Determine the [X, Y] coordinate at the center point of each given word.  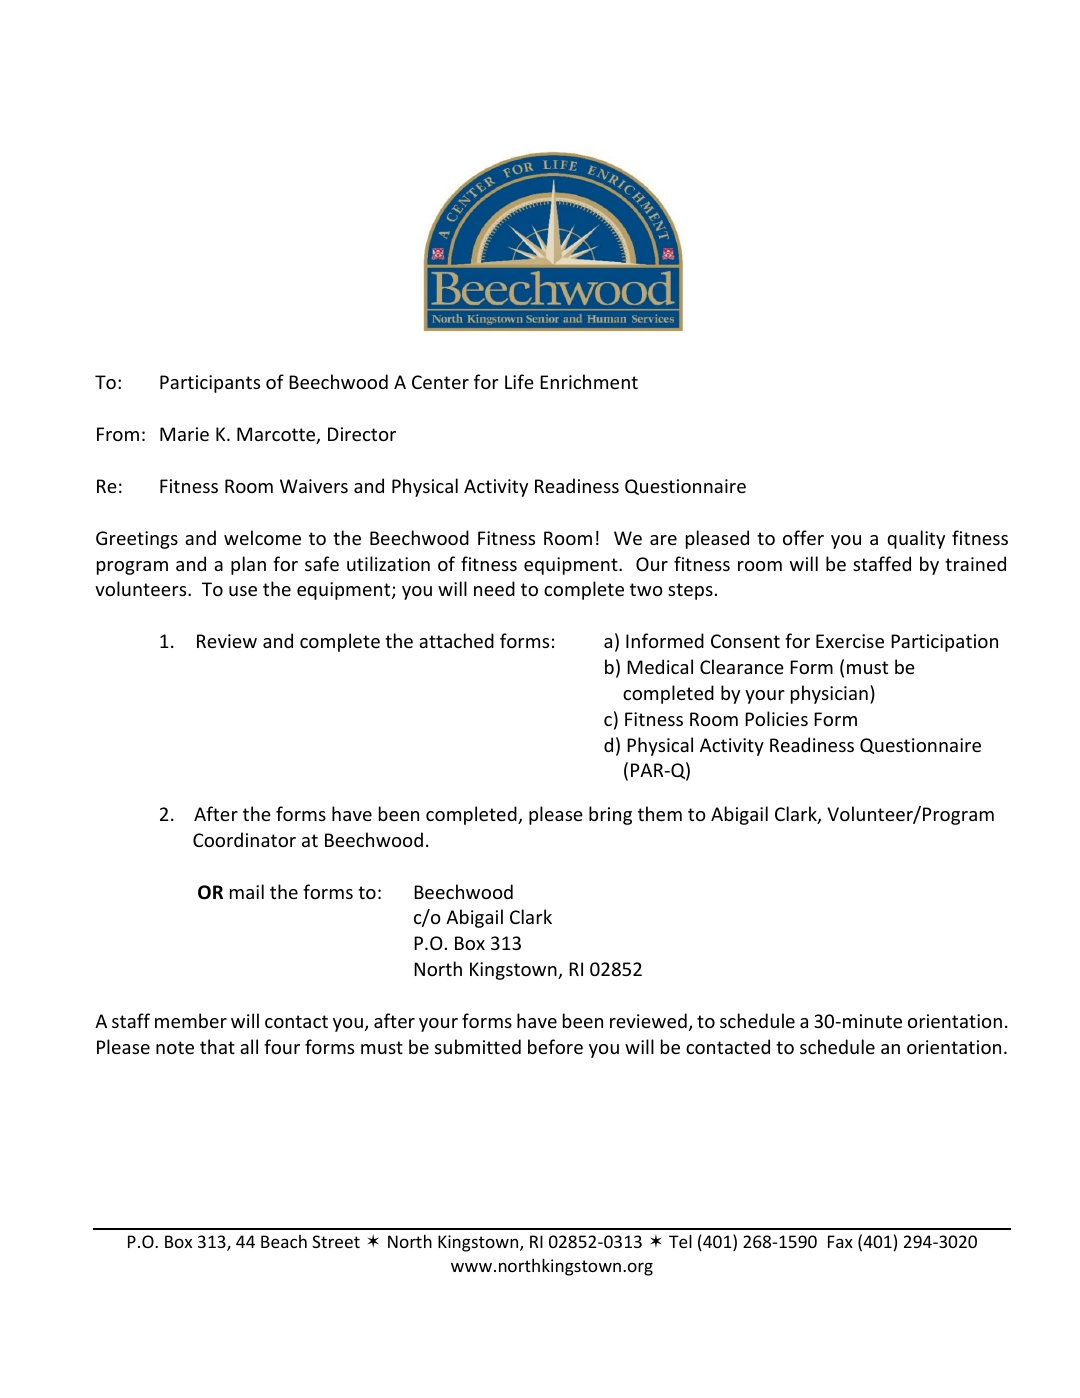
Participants [210, 384]
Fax [840, 1241]
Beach [284, 1241]
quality [916, 539]
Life [519, 381]
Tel [680, 1241]
